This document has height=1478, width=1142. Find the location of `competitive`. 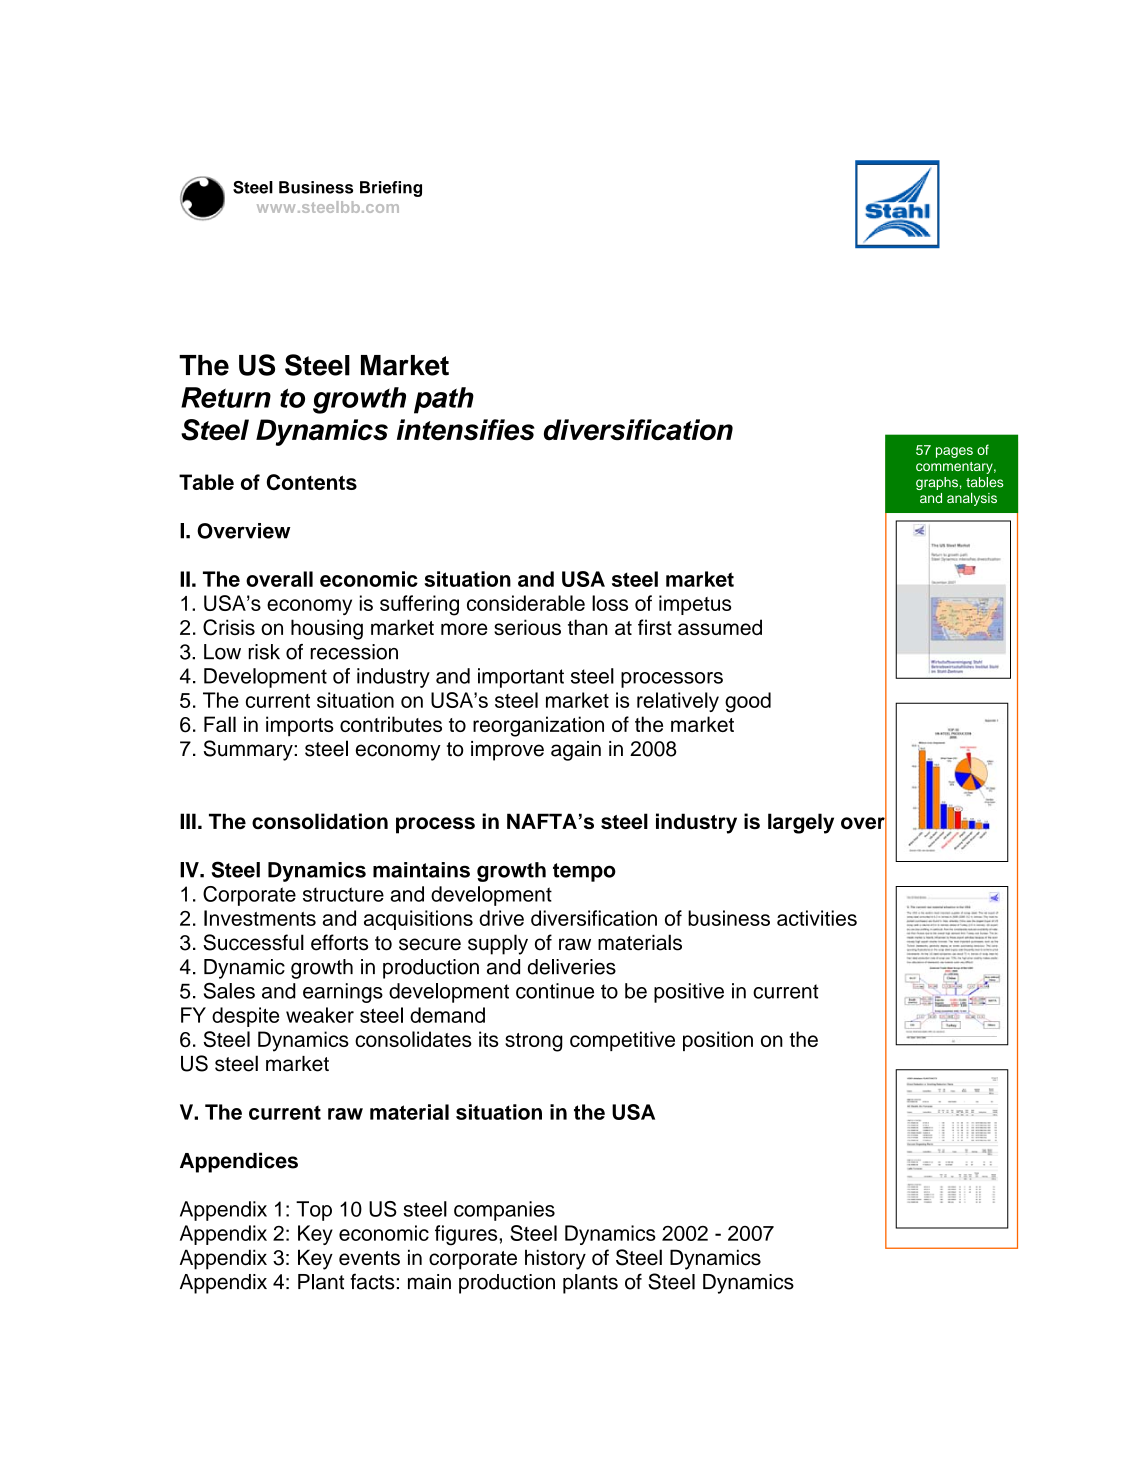

competitive is located at coordinates (622, 1041).
